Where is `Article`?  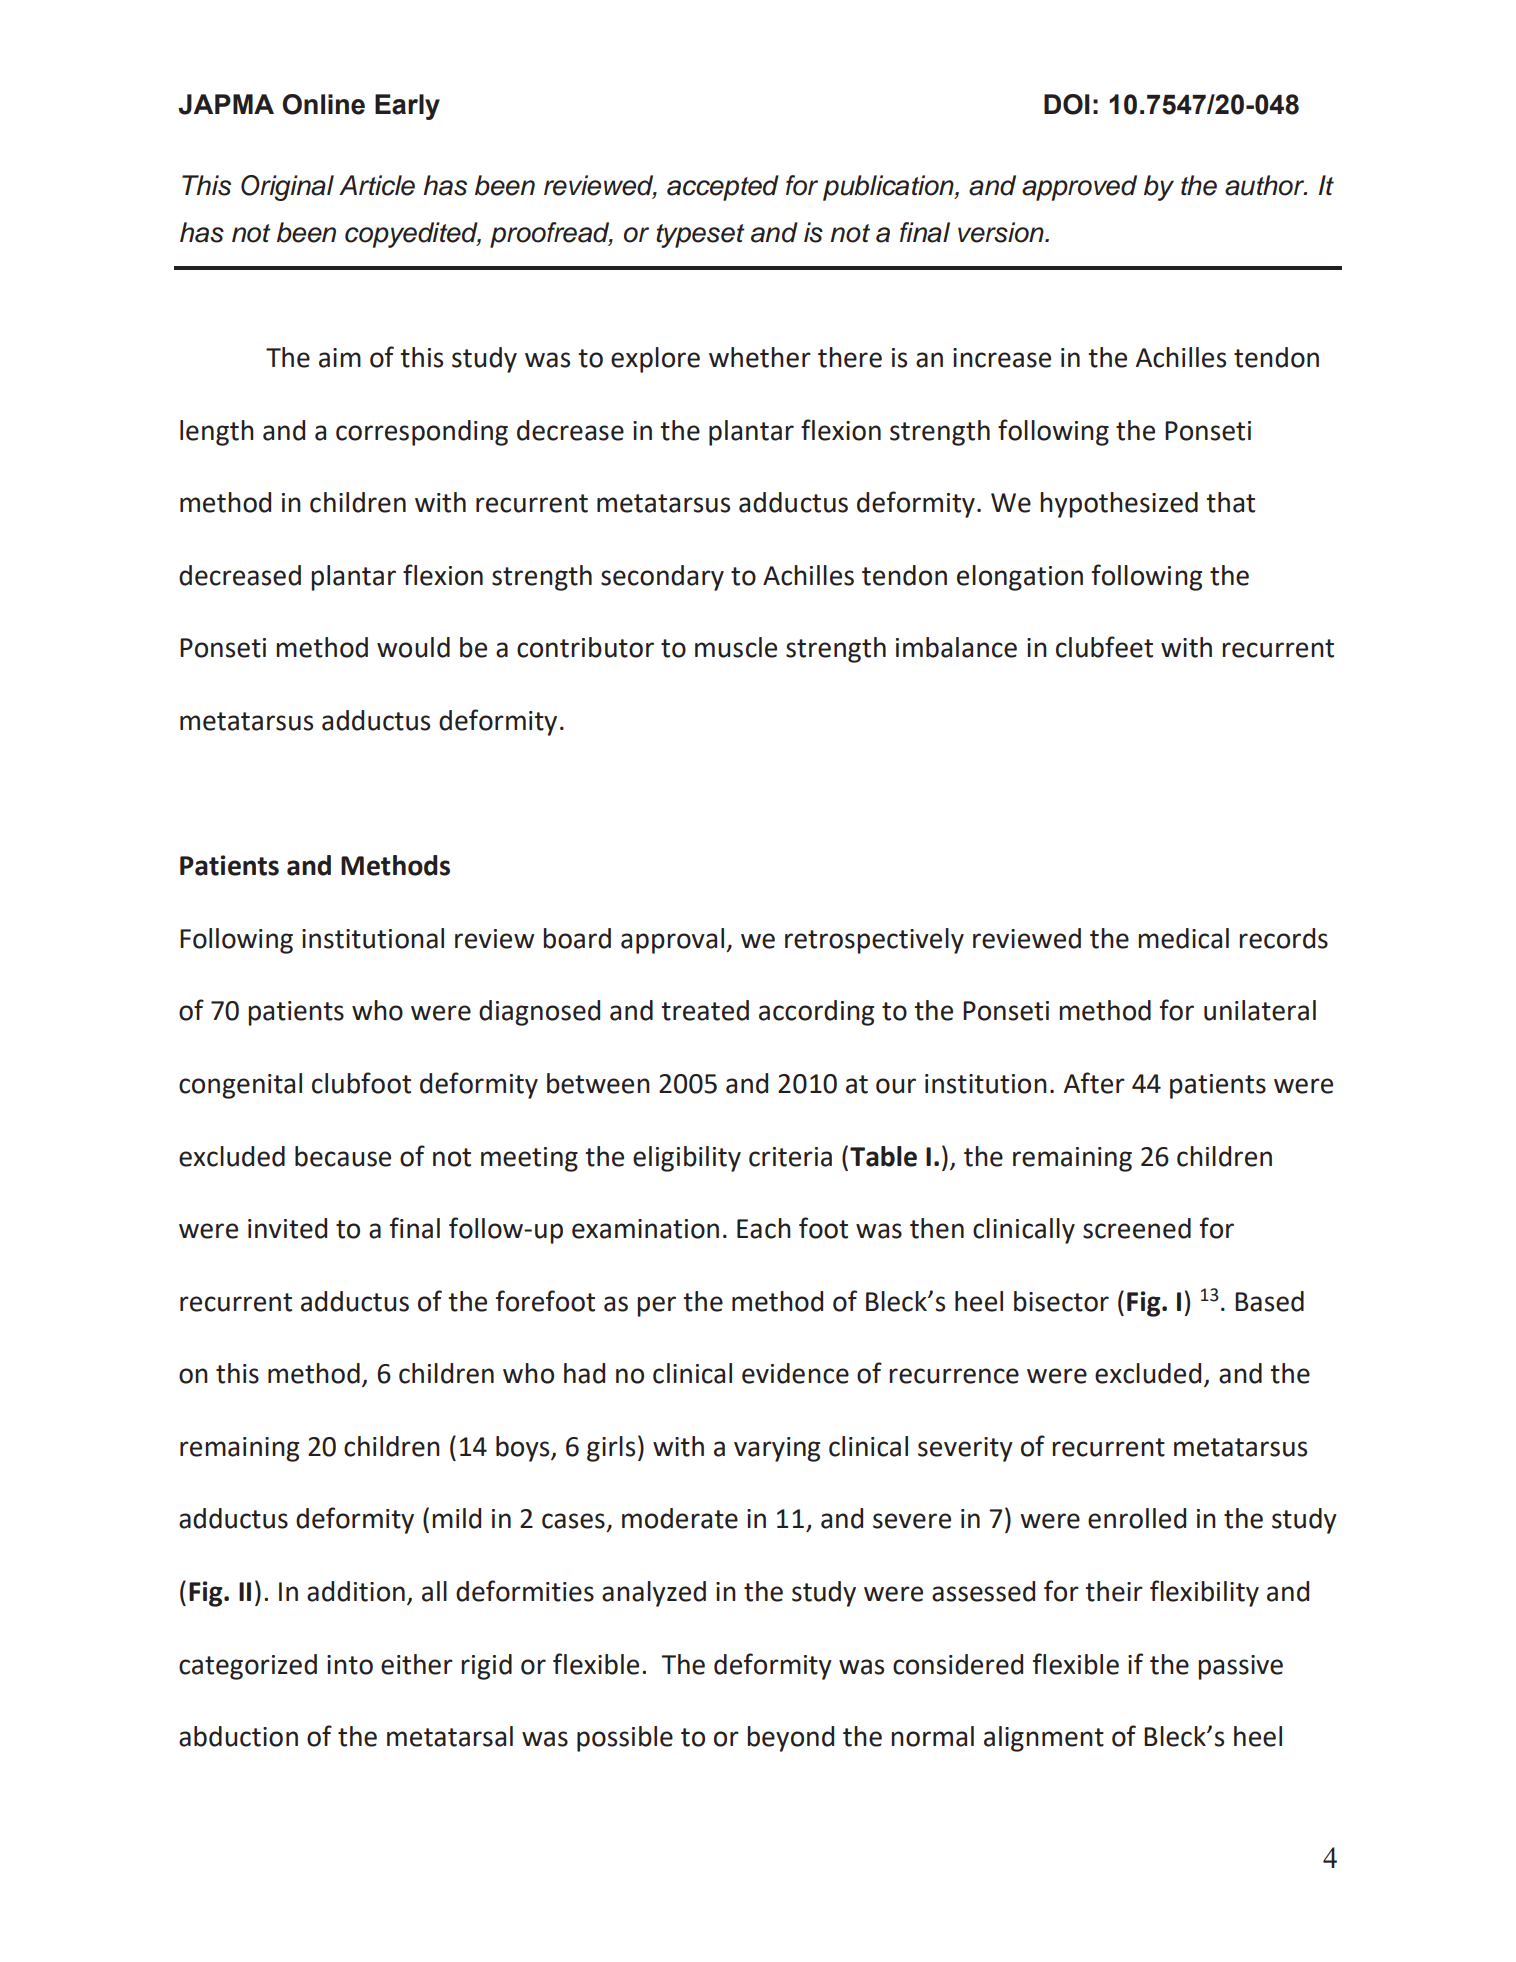 Article is located at coordinates (377, 185).
